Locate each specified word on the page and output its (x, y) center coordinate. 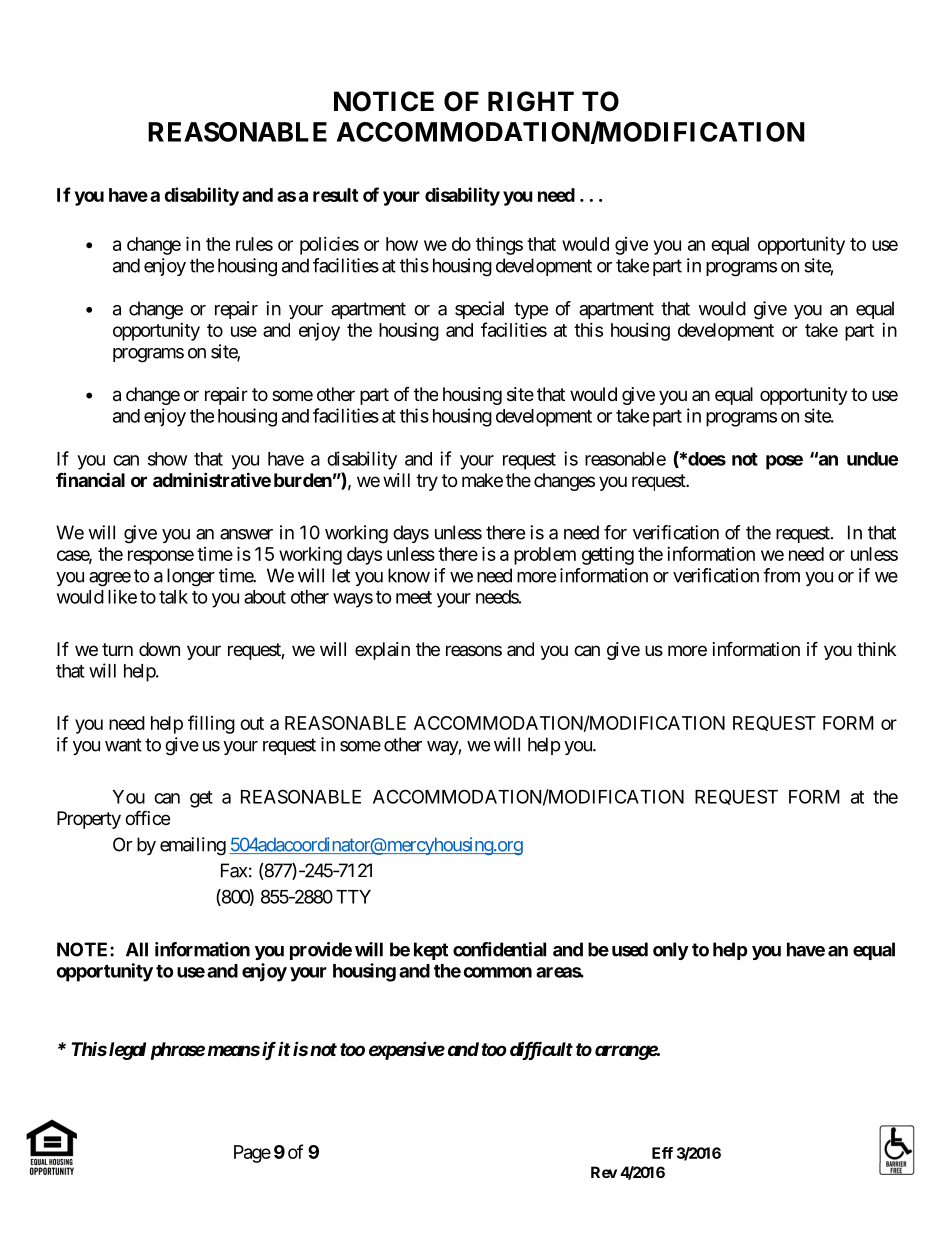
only (671, 951)
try (427, 482)
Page (252, 1154)
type (531, 310)
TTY (353, 897)
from (781, 575)
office (147, 817)
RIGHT (531, 101)
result (335, 195)
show (168, 459)
